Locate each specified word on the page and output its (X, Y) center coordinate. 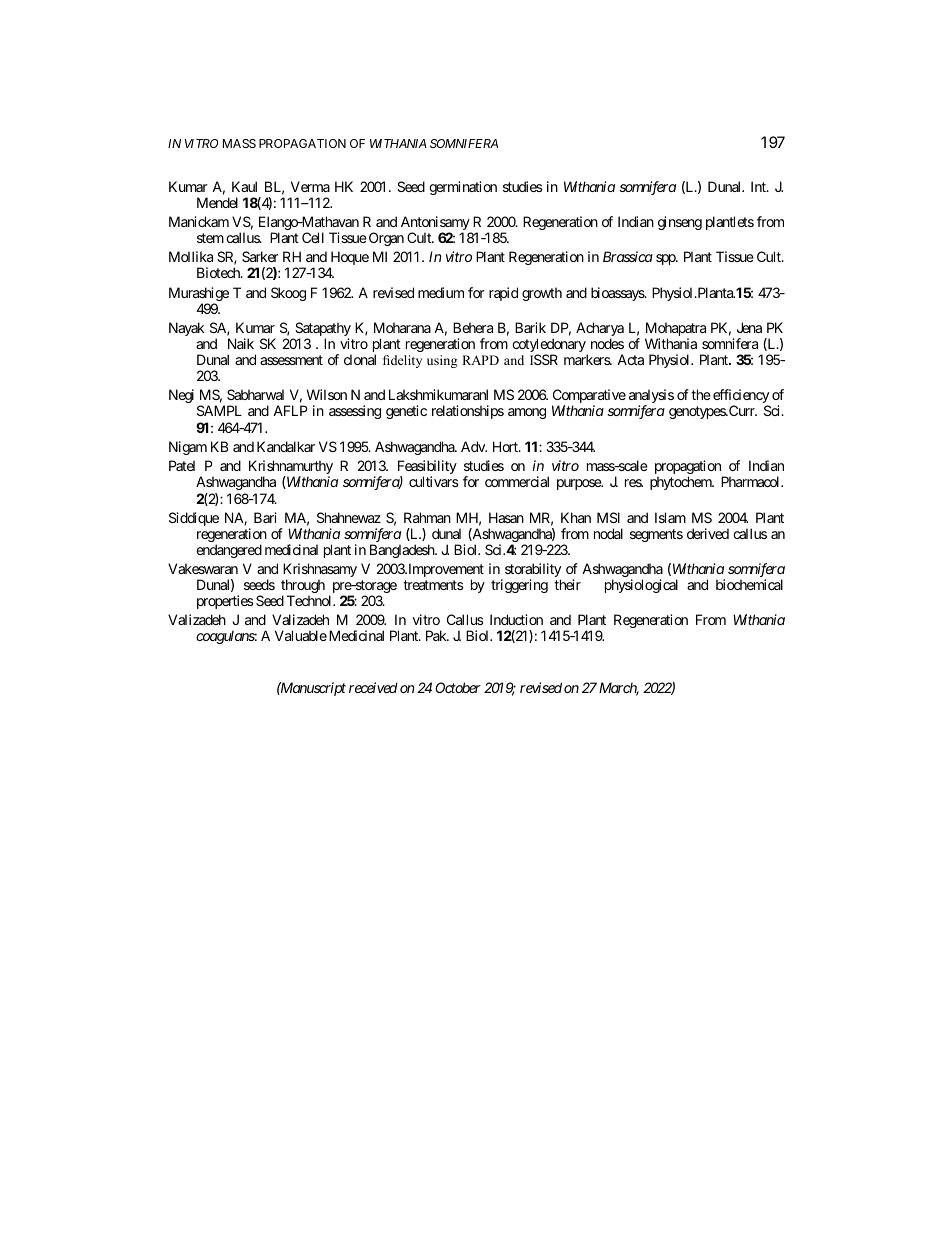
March (619, 689)
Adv (474, 446)
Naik (241, 343)
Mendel (217, 202)
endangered (229, 551)
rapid (503, 294)
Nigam (188, 448)
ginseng (680, 223)
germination (463, 188)
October (458, 687)
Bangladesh (403, 551)
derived (708, 533)
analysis (651, 397)
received (373, 687)
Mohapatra (675, 330)
